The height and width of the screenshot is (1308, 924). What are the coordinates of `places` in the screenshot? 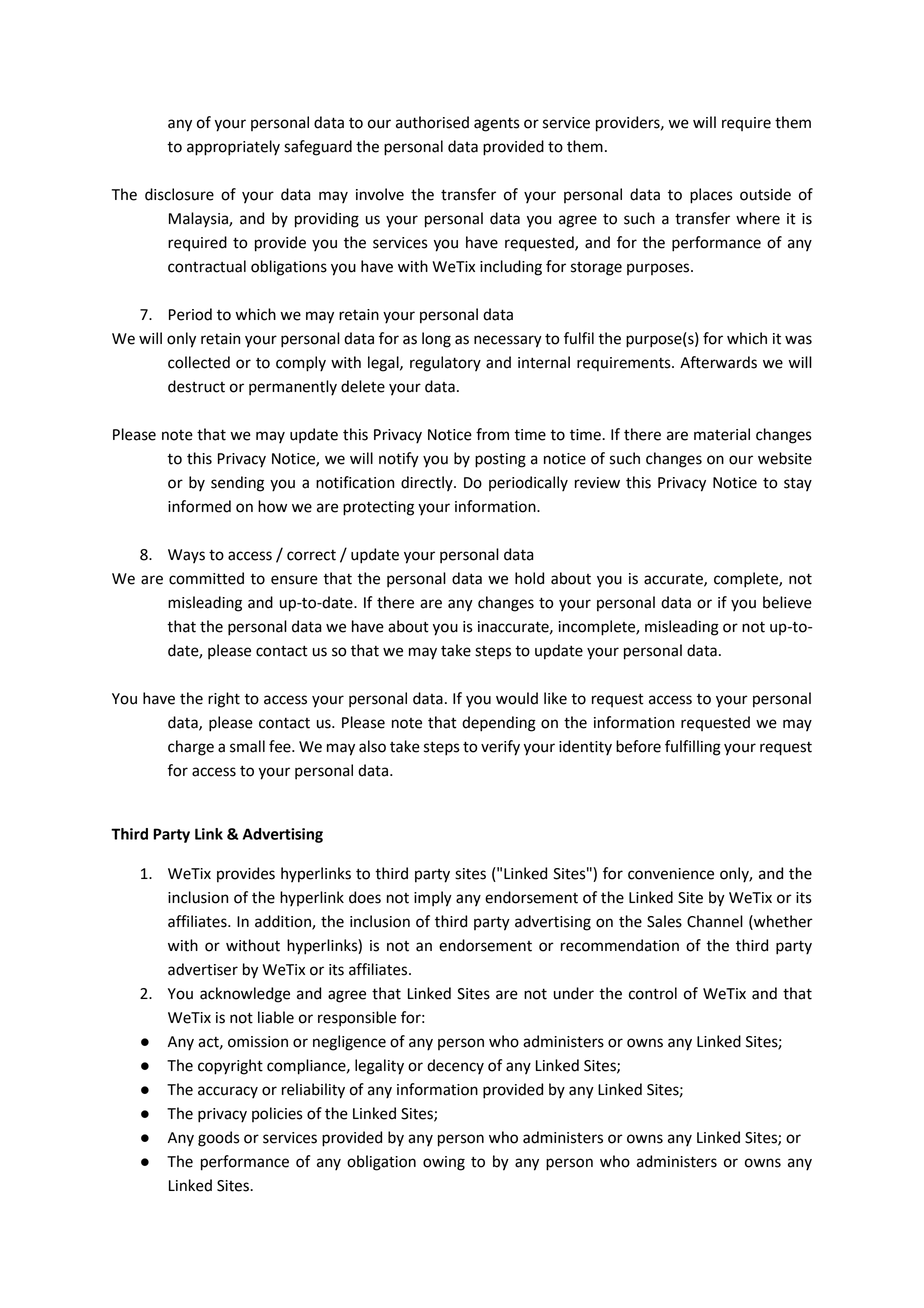 It's located at (711, 196).
